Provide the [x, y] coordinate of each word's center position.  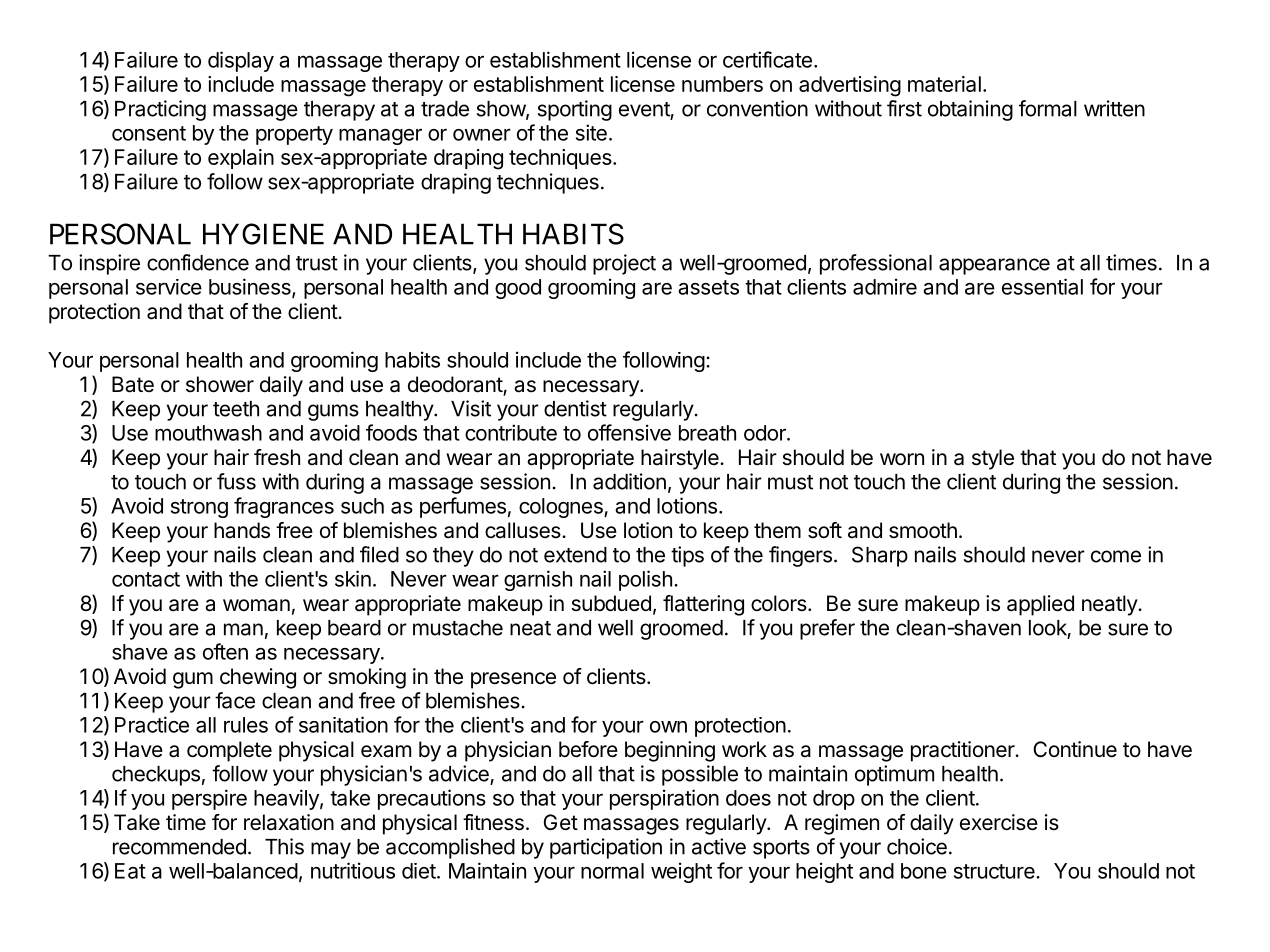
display [241, 61]
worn [902, 459]
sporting [575, 110]
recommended [179, 847]
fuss [236, 481]
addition [629, 481]
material [944, 84]
